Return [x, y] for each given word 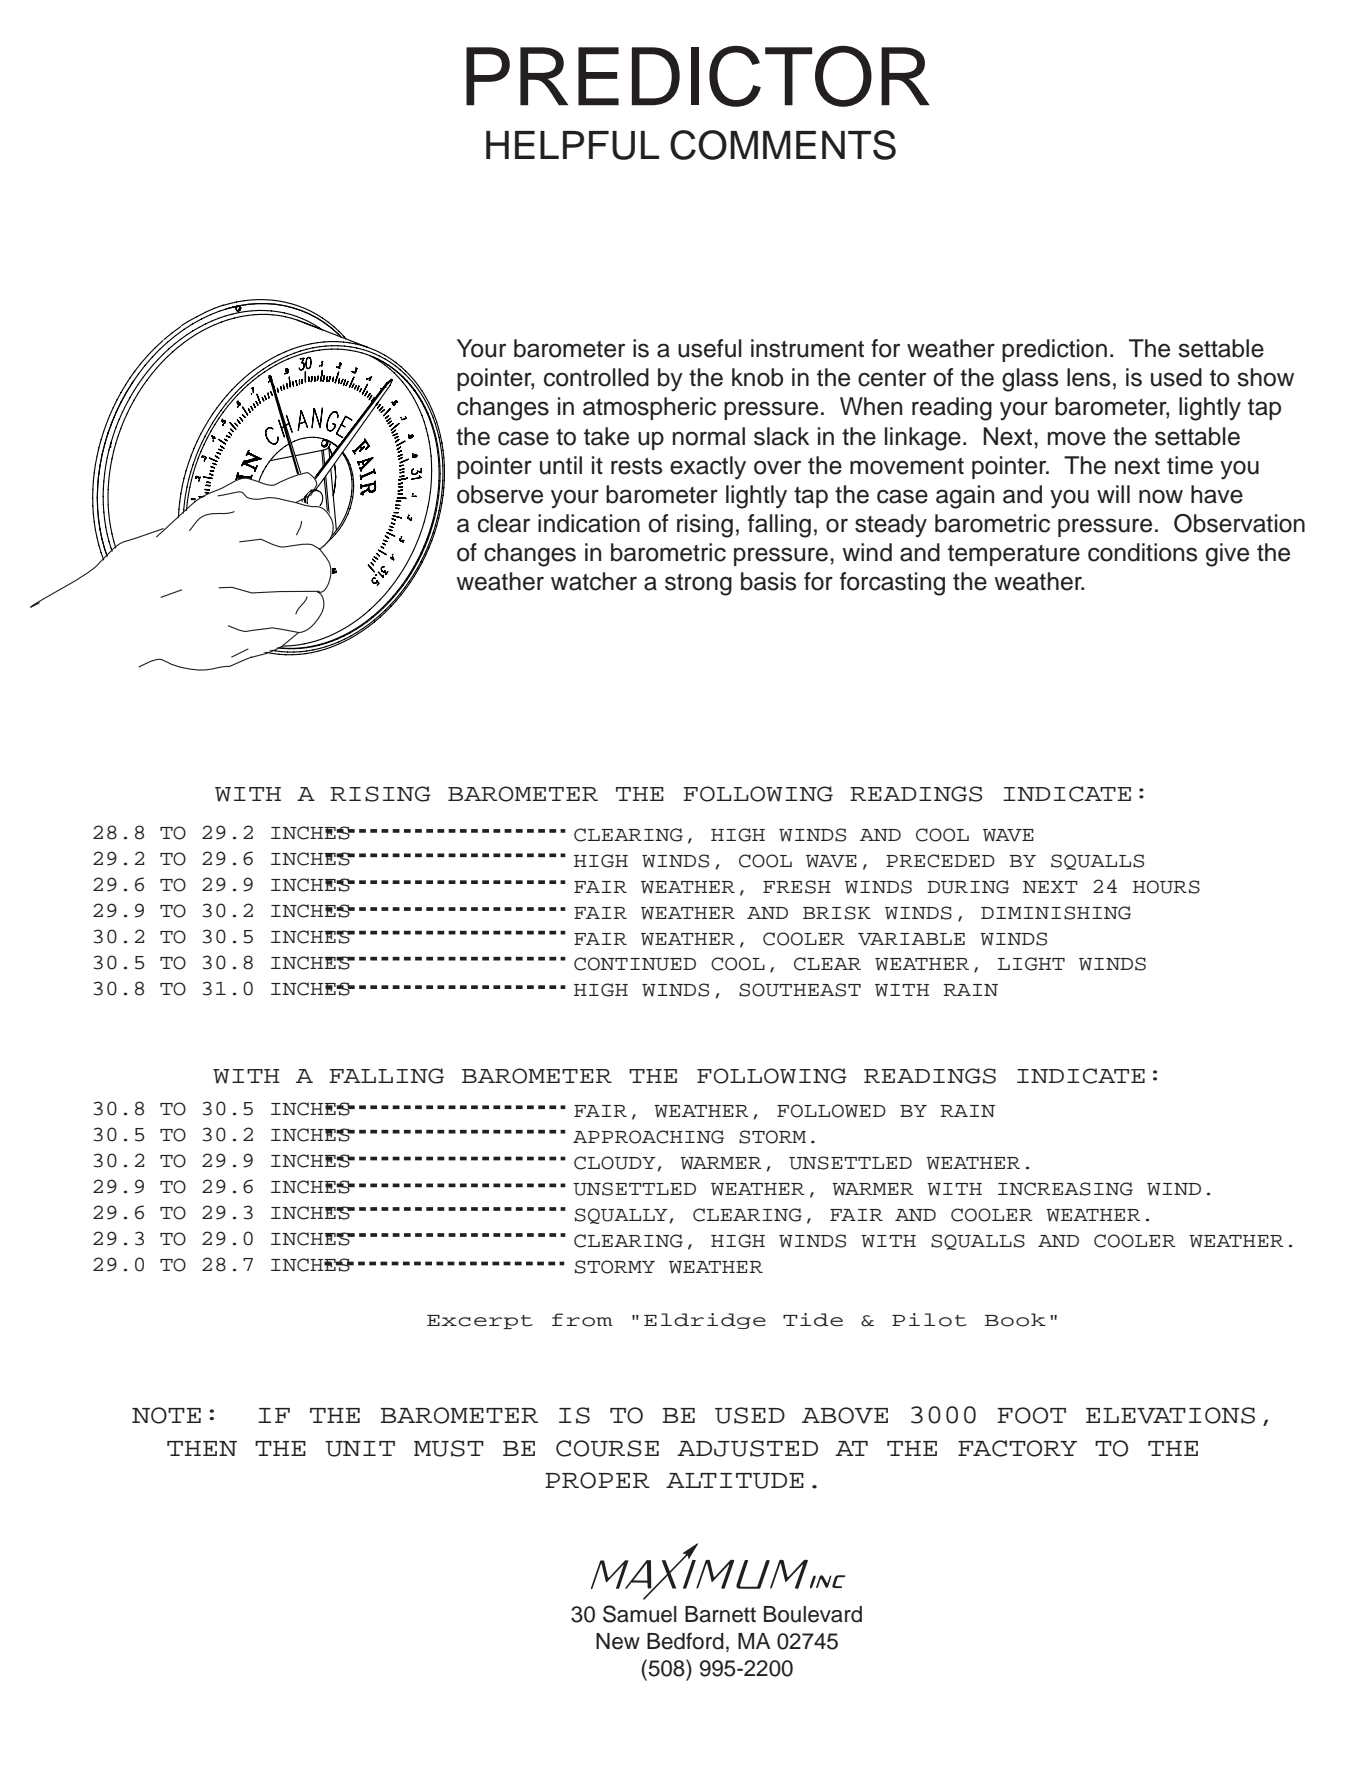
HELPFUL [572, 145]
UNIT [360, 1449]
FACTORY [1017, 1448]
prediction [1054, 350]
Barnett [720, 1614]
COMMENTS [783, 145]
